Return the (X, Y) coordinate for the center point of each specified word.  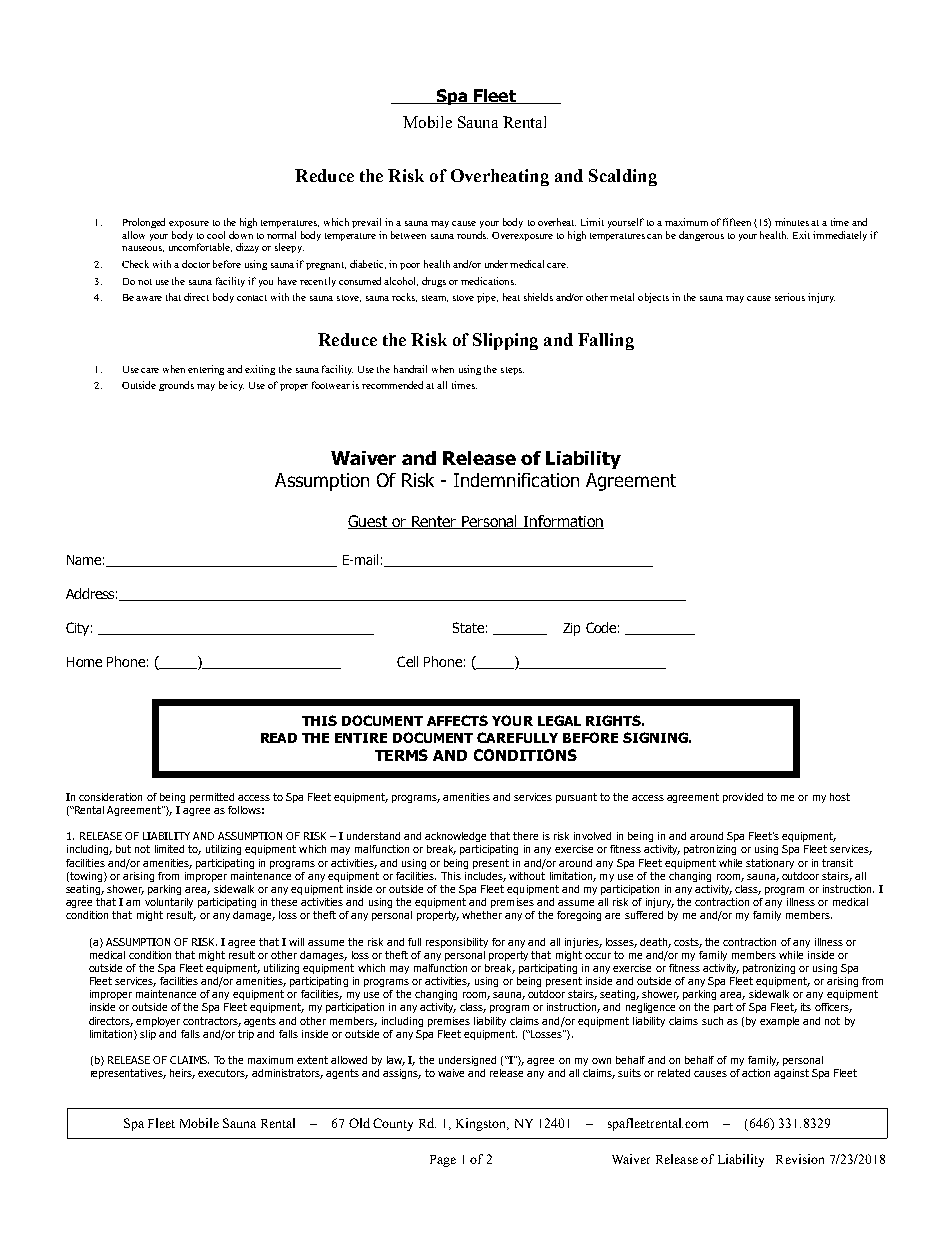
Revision (800, 1159)
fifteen (737, 222)
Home (84, 662)
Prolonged (144, 223)
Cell (407, 661)
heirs (182, 1074)
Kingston (482, 1124)
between (408, 235)
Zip (571, 629)
